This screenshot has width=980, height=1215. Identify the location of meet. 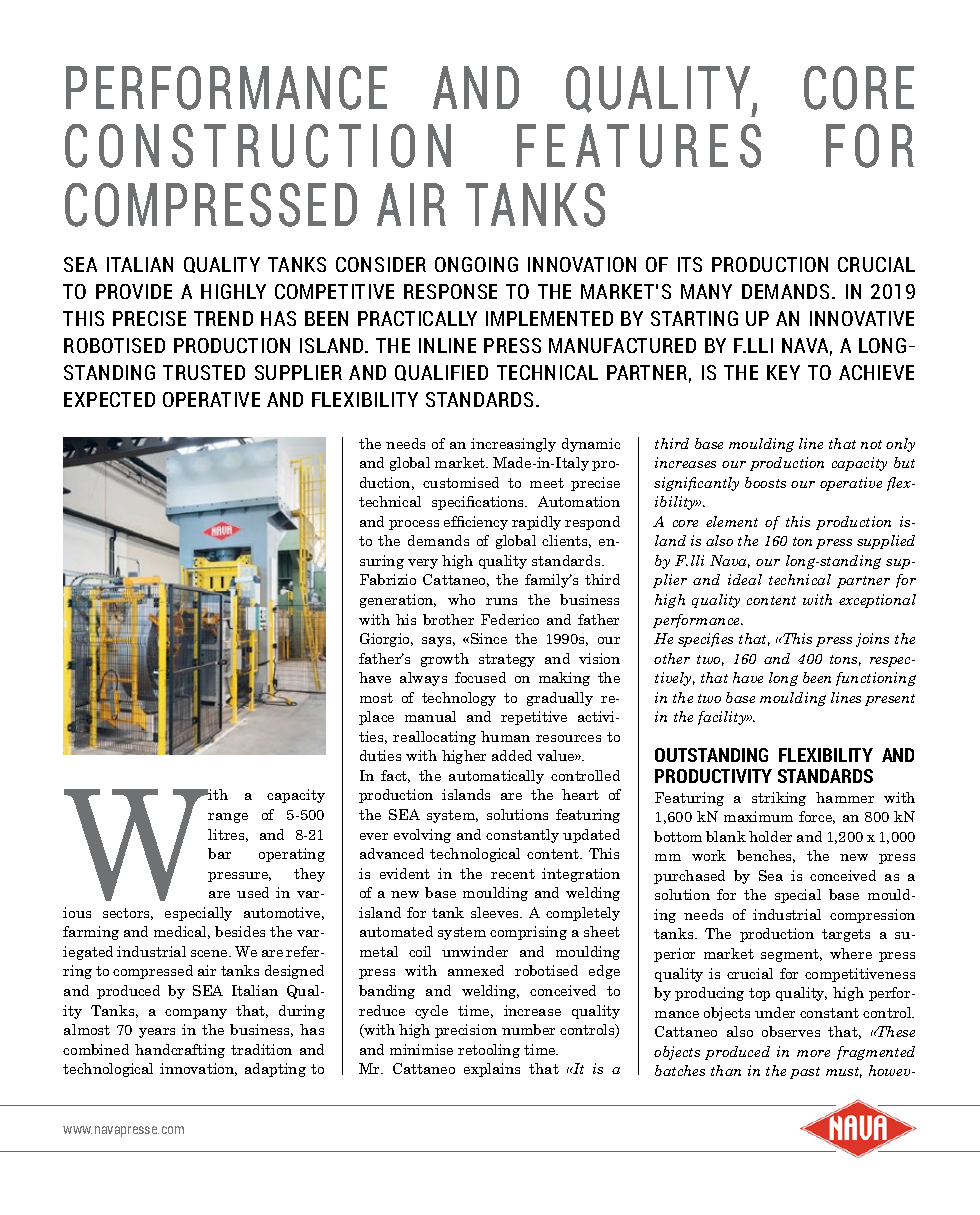
(547, 483).
